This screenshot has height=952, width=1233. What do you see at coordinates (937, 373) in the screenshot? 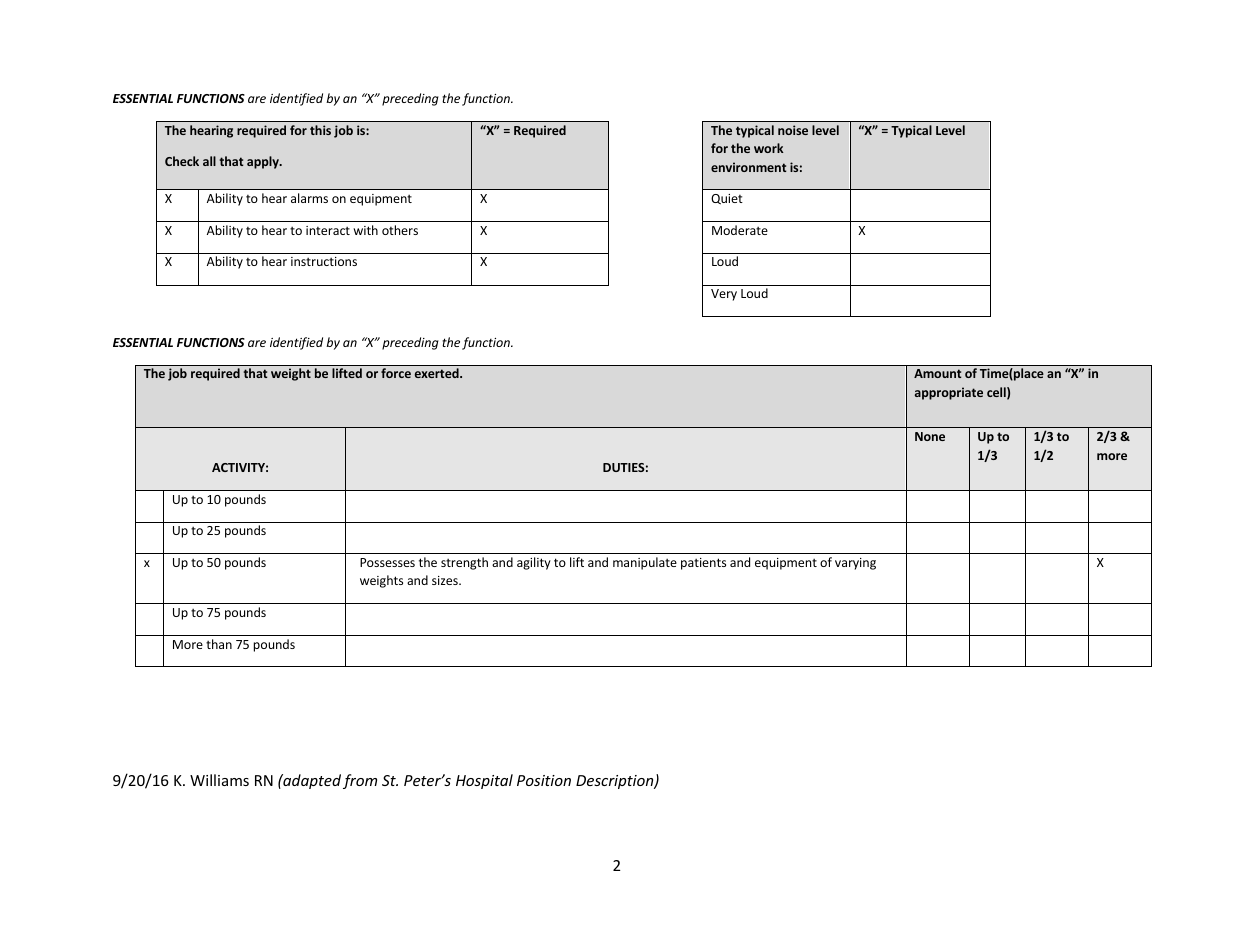
I see `Amount` at bounding box center [937, 373].
